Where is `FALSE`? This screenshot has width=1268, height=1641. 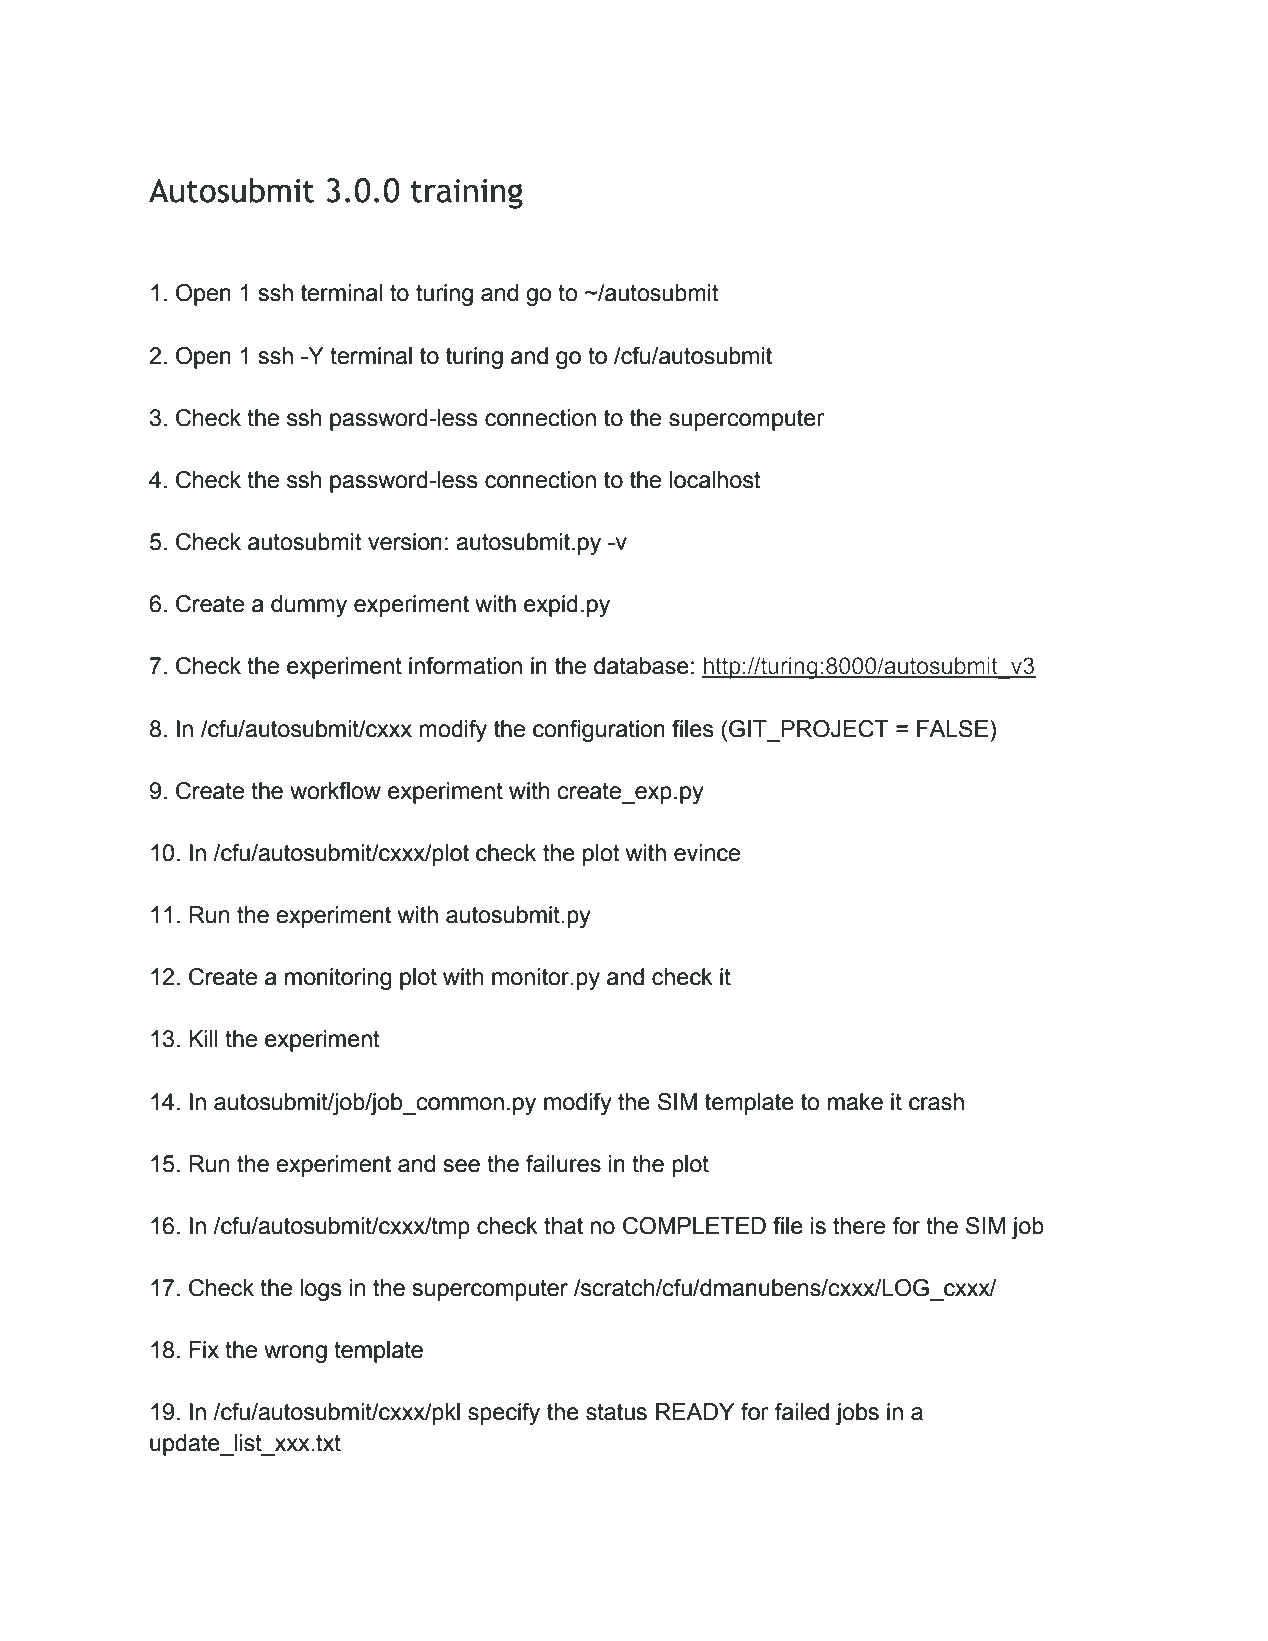
FALSE is located at coordinates (952, 729).
